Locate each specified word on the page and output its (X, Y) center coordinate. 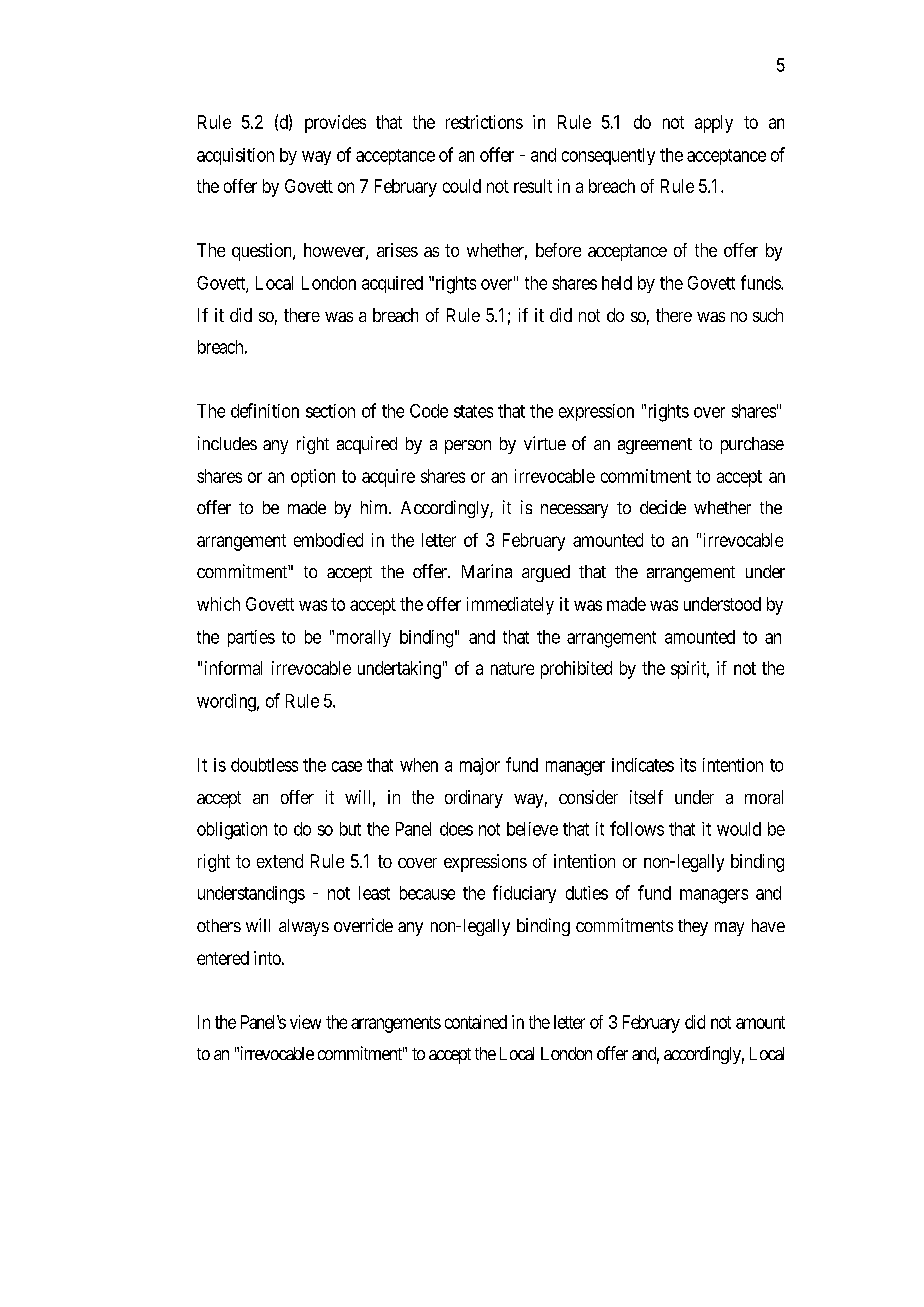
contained (476, 1022)
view (305, 1022)
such (768, 315)
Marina (487, 571)
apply (714, 124)
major (480, 766)
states (473, 411)
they (693, 927)
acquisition (235, 156)
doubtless (264, 765)
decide (663, 507)
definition (265, 410)
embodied (328, 540)
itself (646, 797)
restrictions (484, 122)
